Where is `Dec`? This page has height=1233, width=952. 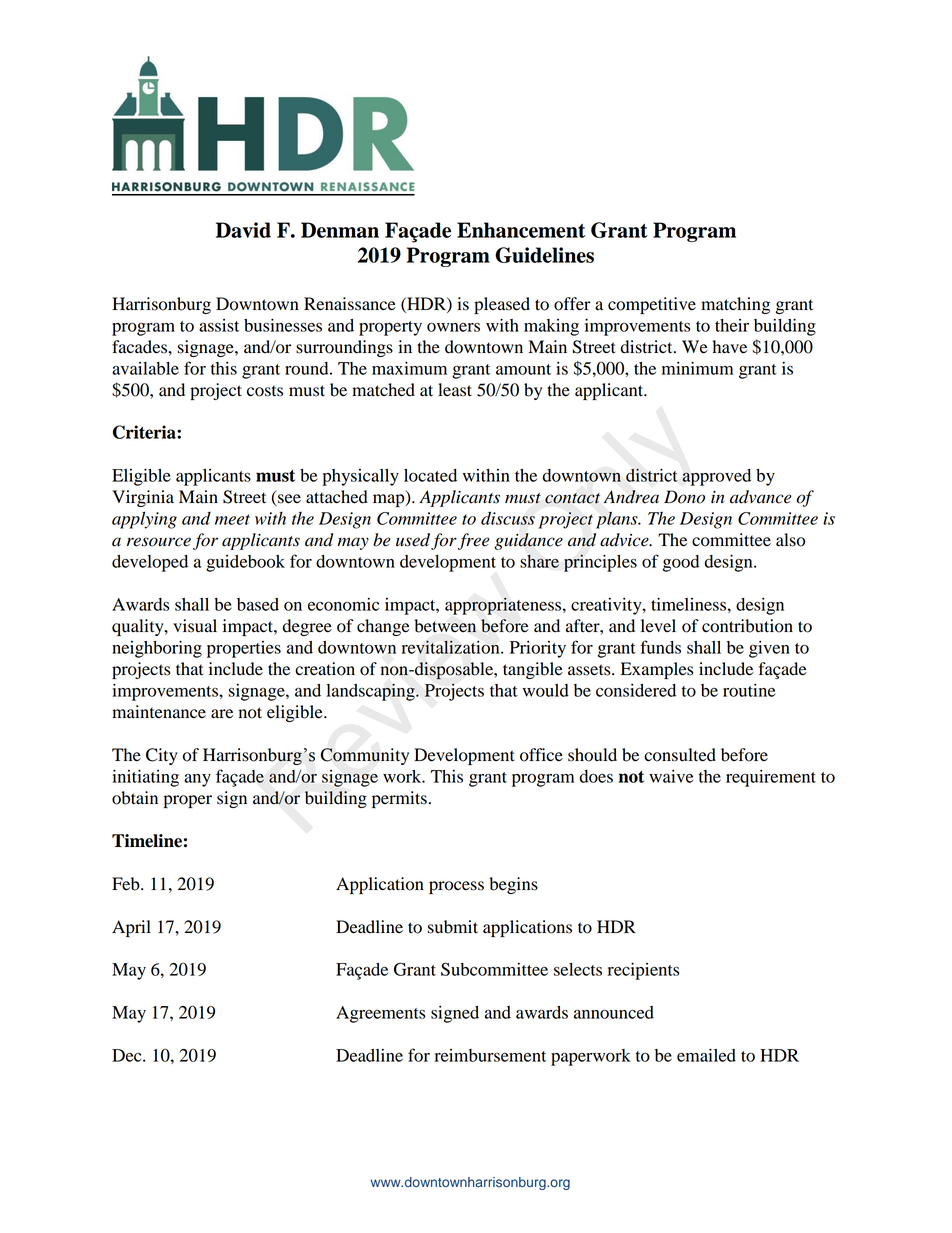 Dec is located at coordinates (128, 1055).
